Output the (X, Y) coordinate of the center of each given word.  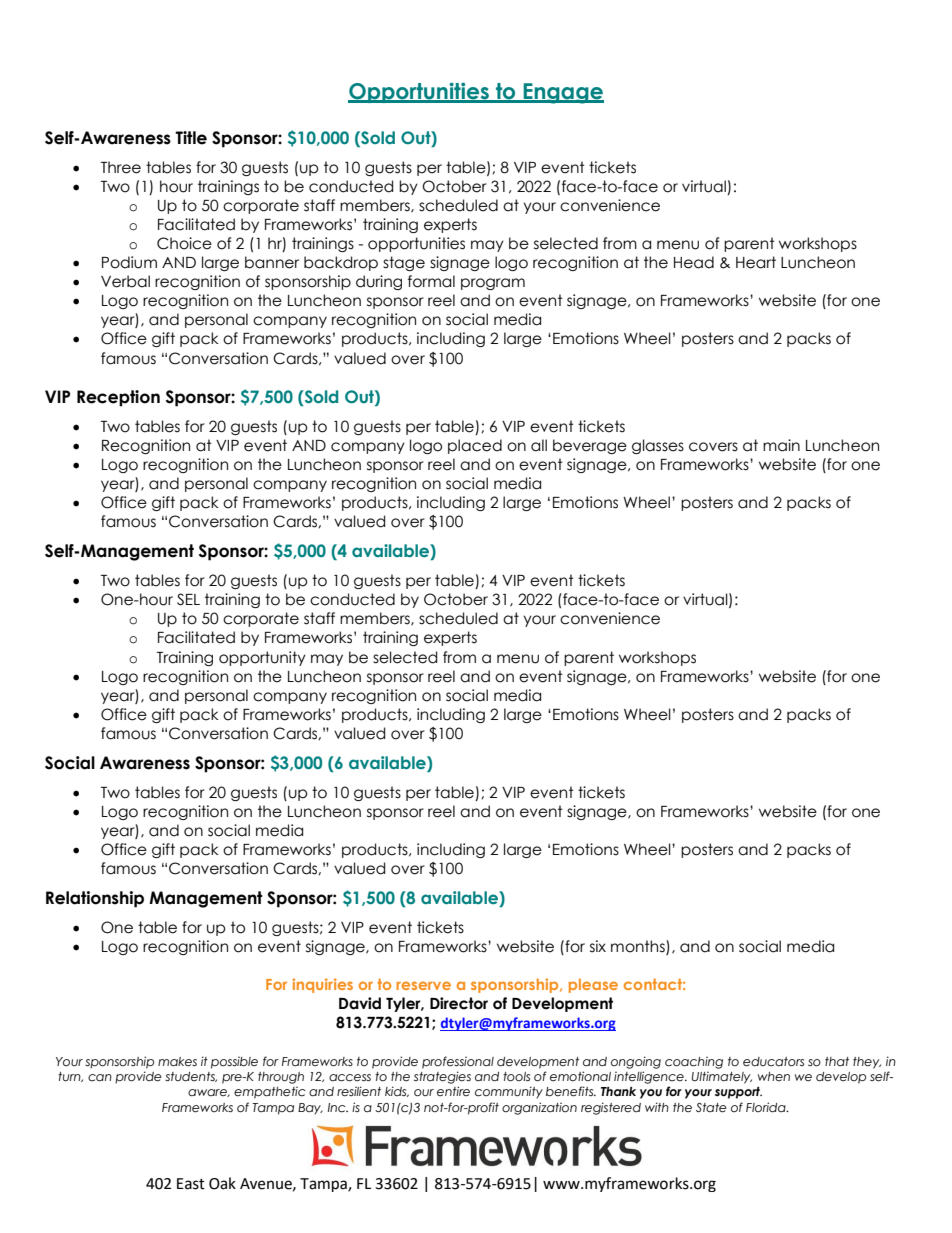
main (781, 445)
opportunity (262, 658)
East (191, 1184)
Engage (563, 93)
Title (191, 138)
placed (475, 446)
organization (539, 1108)
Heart (756, 262)
